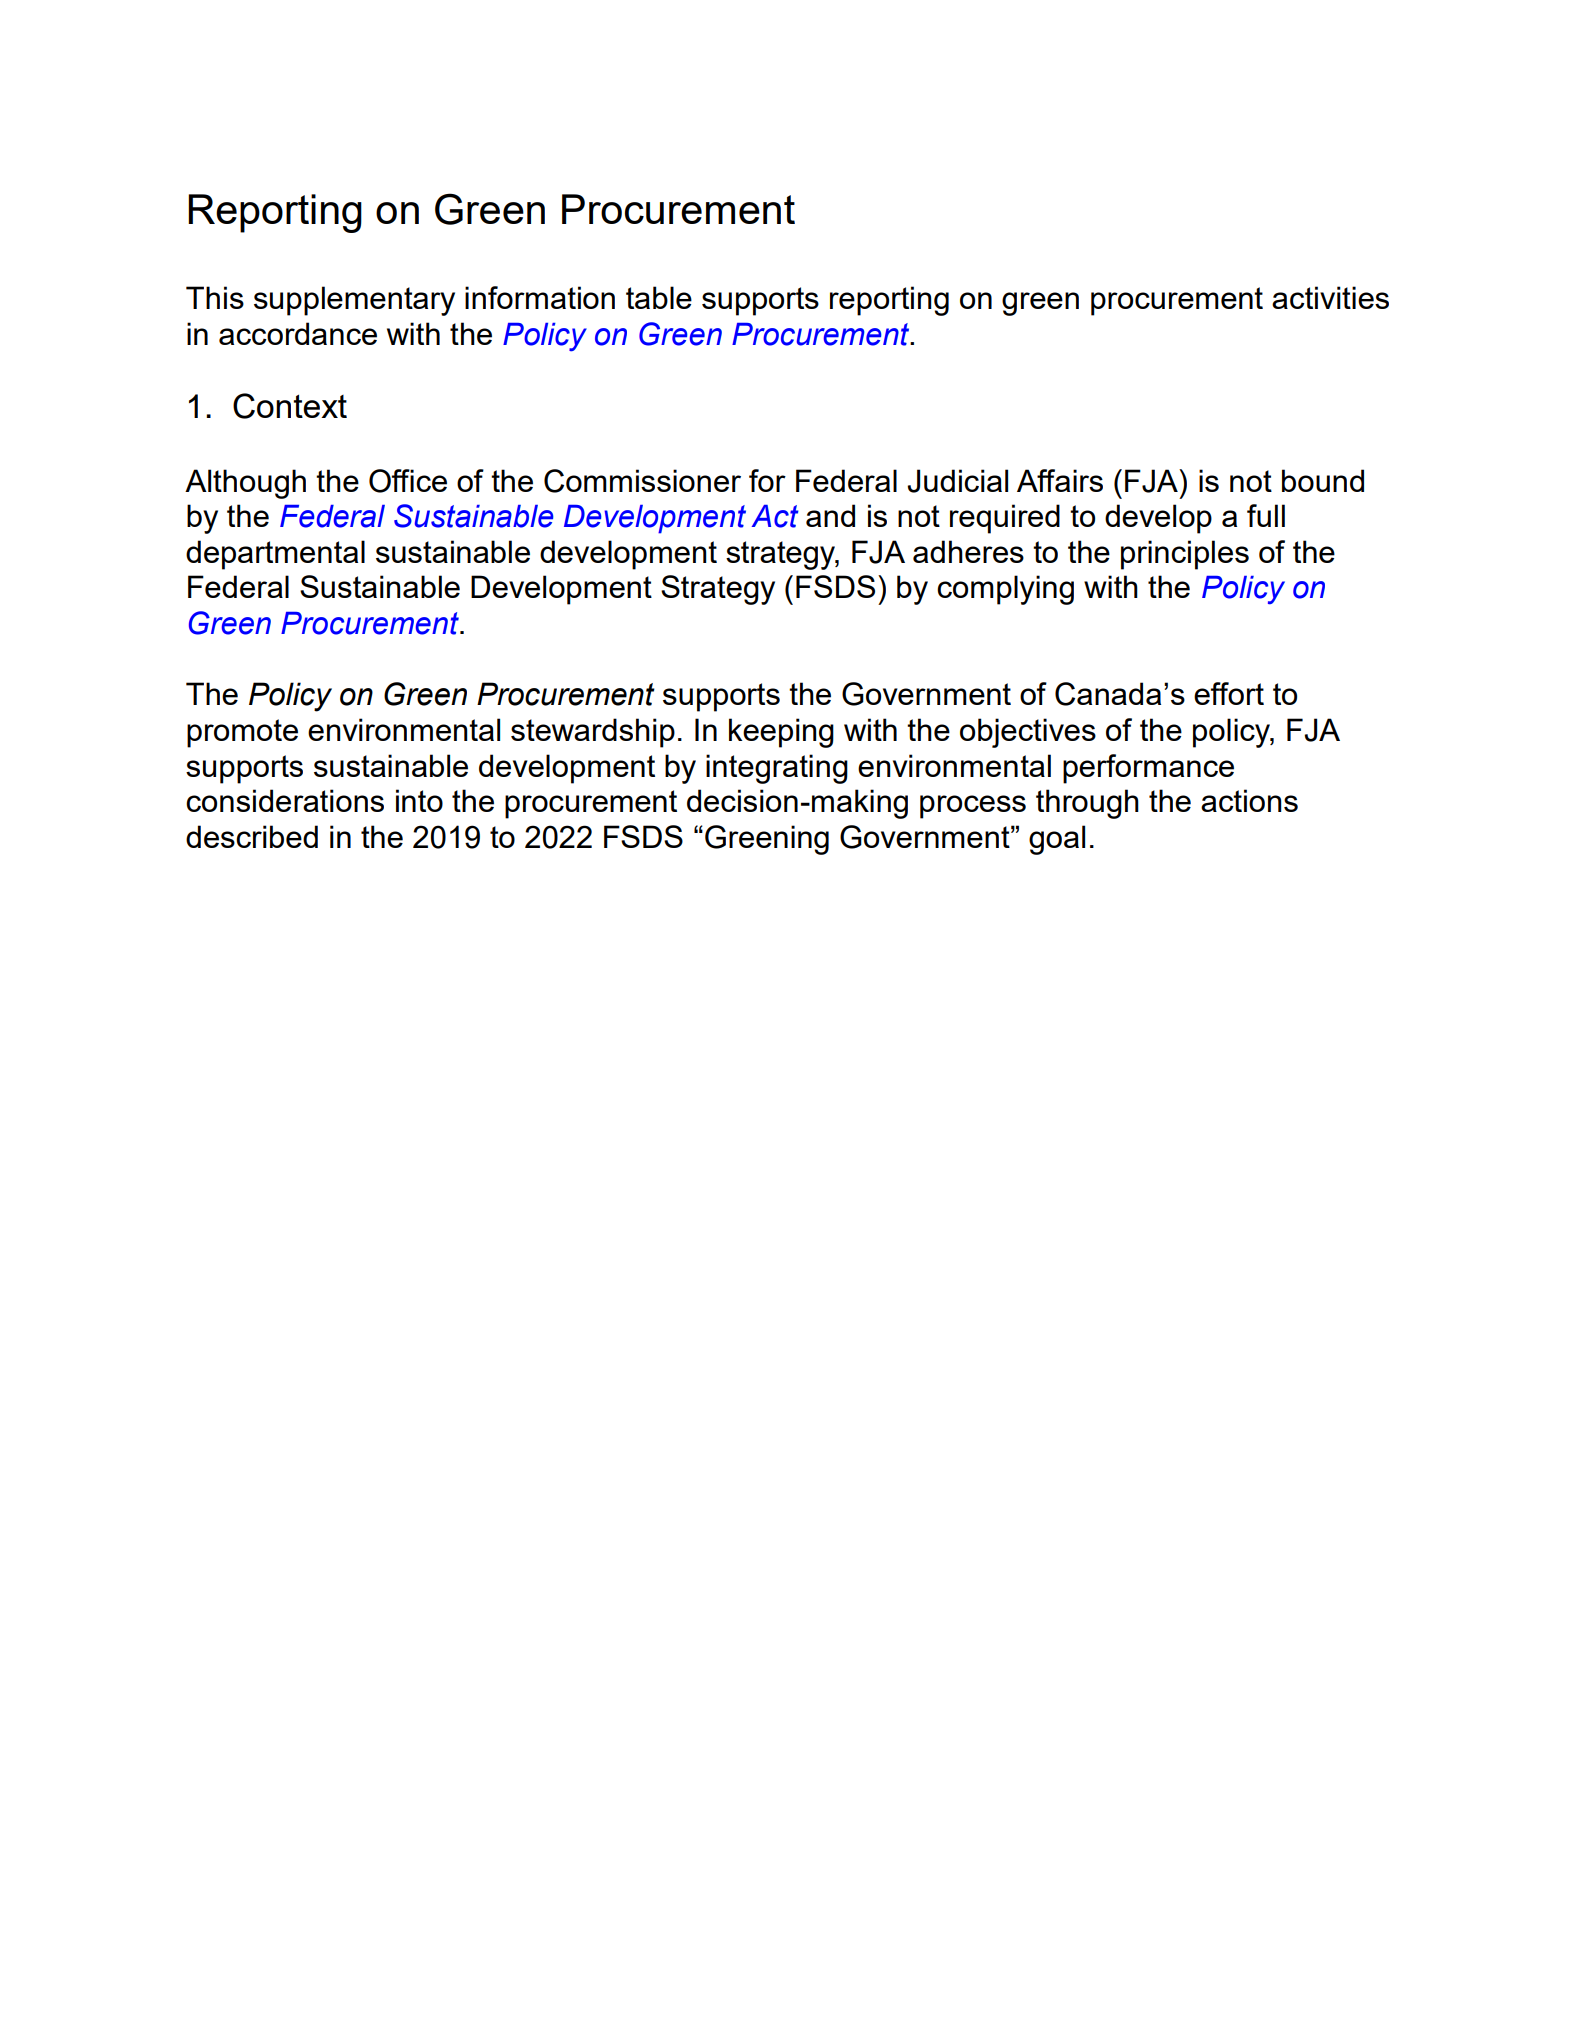  I want to click on actions, so click(1249, 800).
